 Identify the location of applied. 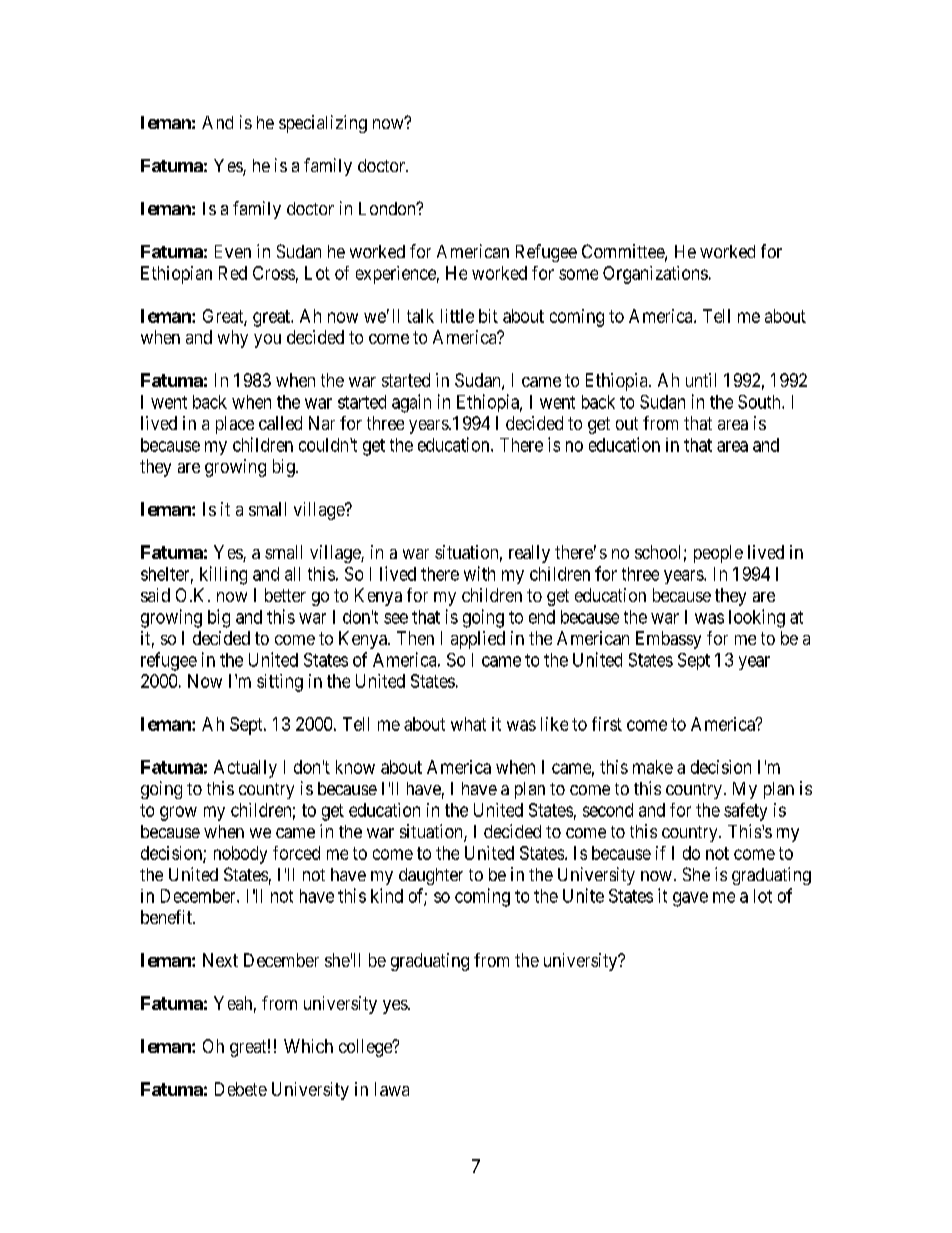
(478, 640).
